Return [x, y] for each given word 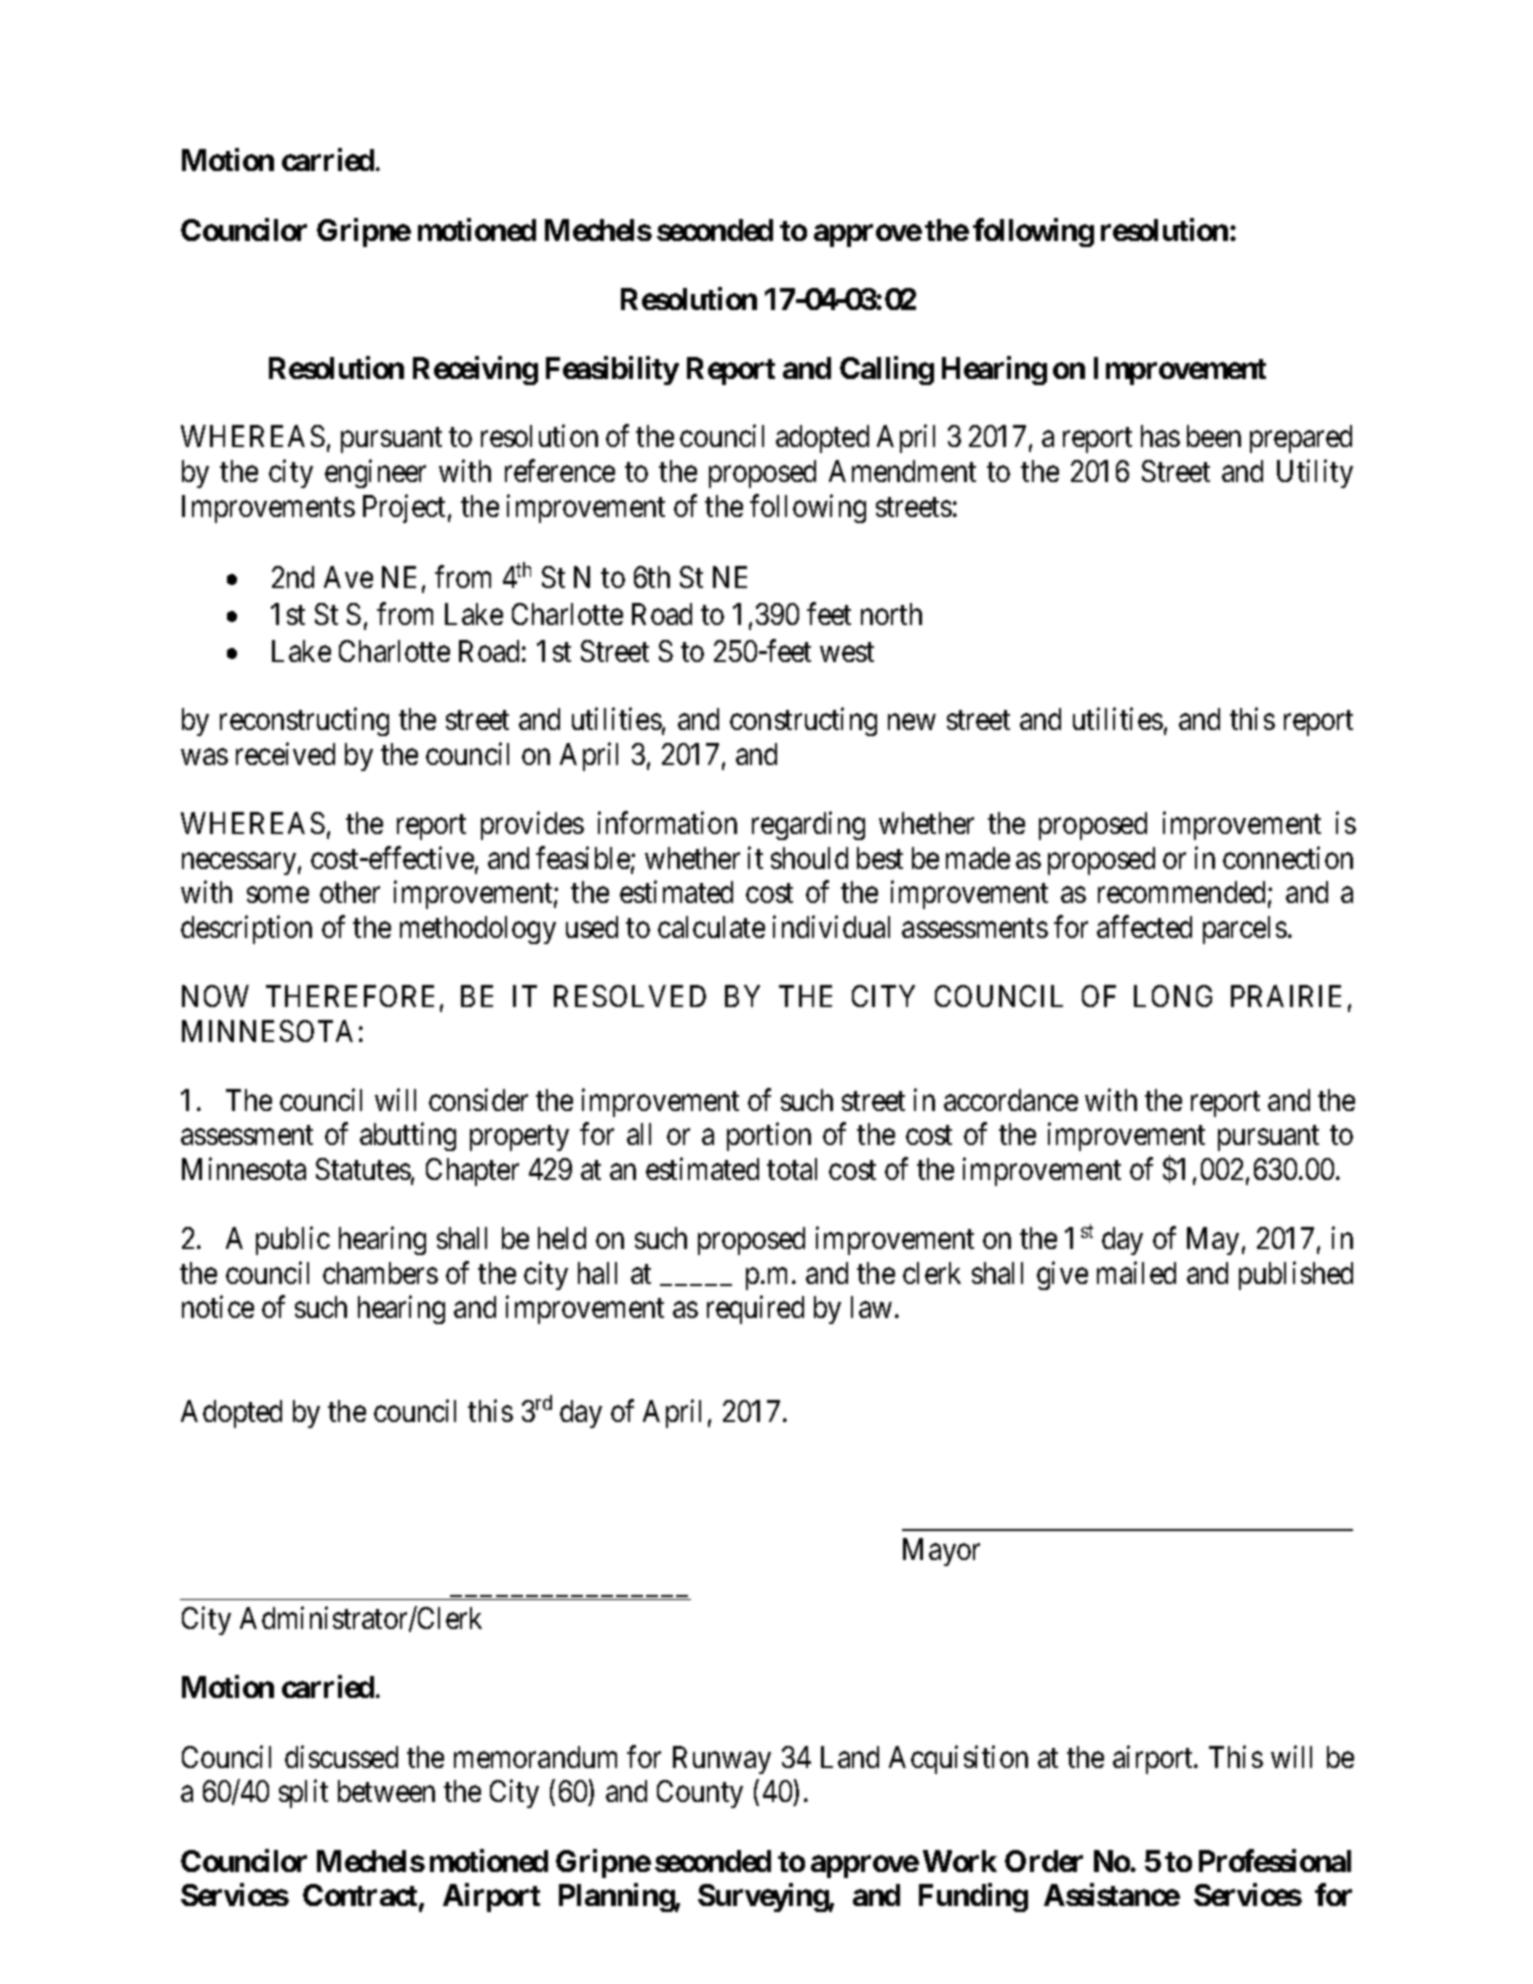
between [386, 1791]
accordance [1011, 1100]
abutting [408, 1137]
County [700, 1794]
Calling [887, 370]
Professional [1275, 1860]
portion [769, 1137]
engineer [375, 474]
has [1160, 436]
